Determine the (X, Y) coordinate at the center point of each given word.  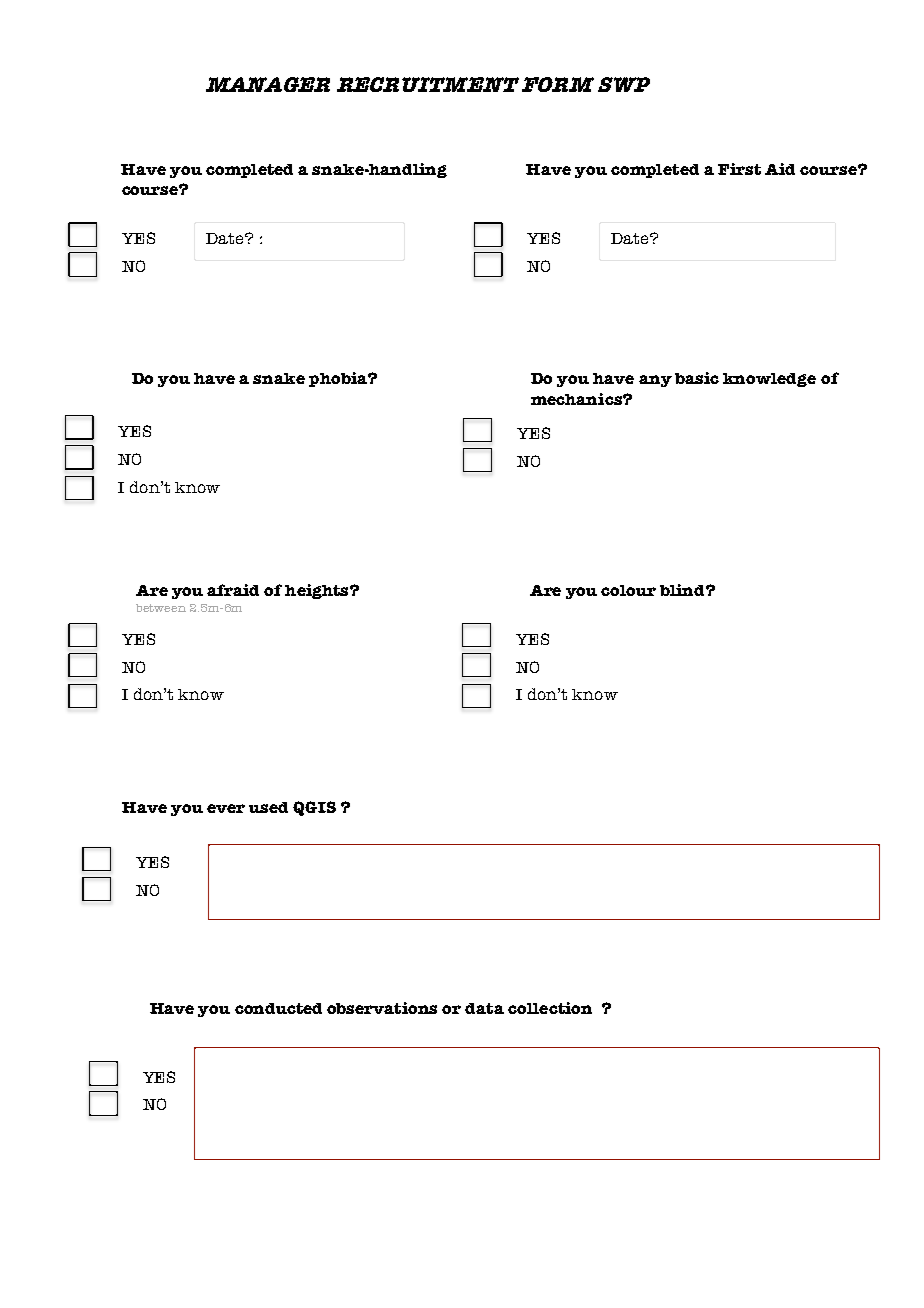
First (739, 169)
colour (628, 590)
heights (318, 591)
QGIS (314, 808)
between (161, 608)
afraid (233, 590)
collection (550, 1008)
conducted (278, 1008)
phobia (339, 379)
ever (226, 808)
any (655, 381)
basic (697, 378)
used (268, 807)
